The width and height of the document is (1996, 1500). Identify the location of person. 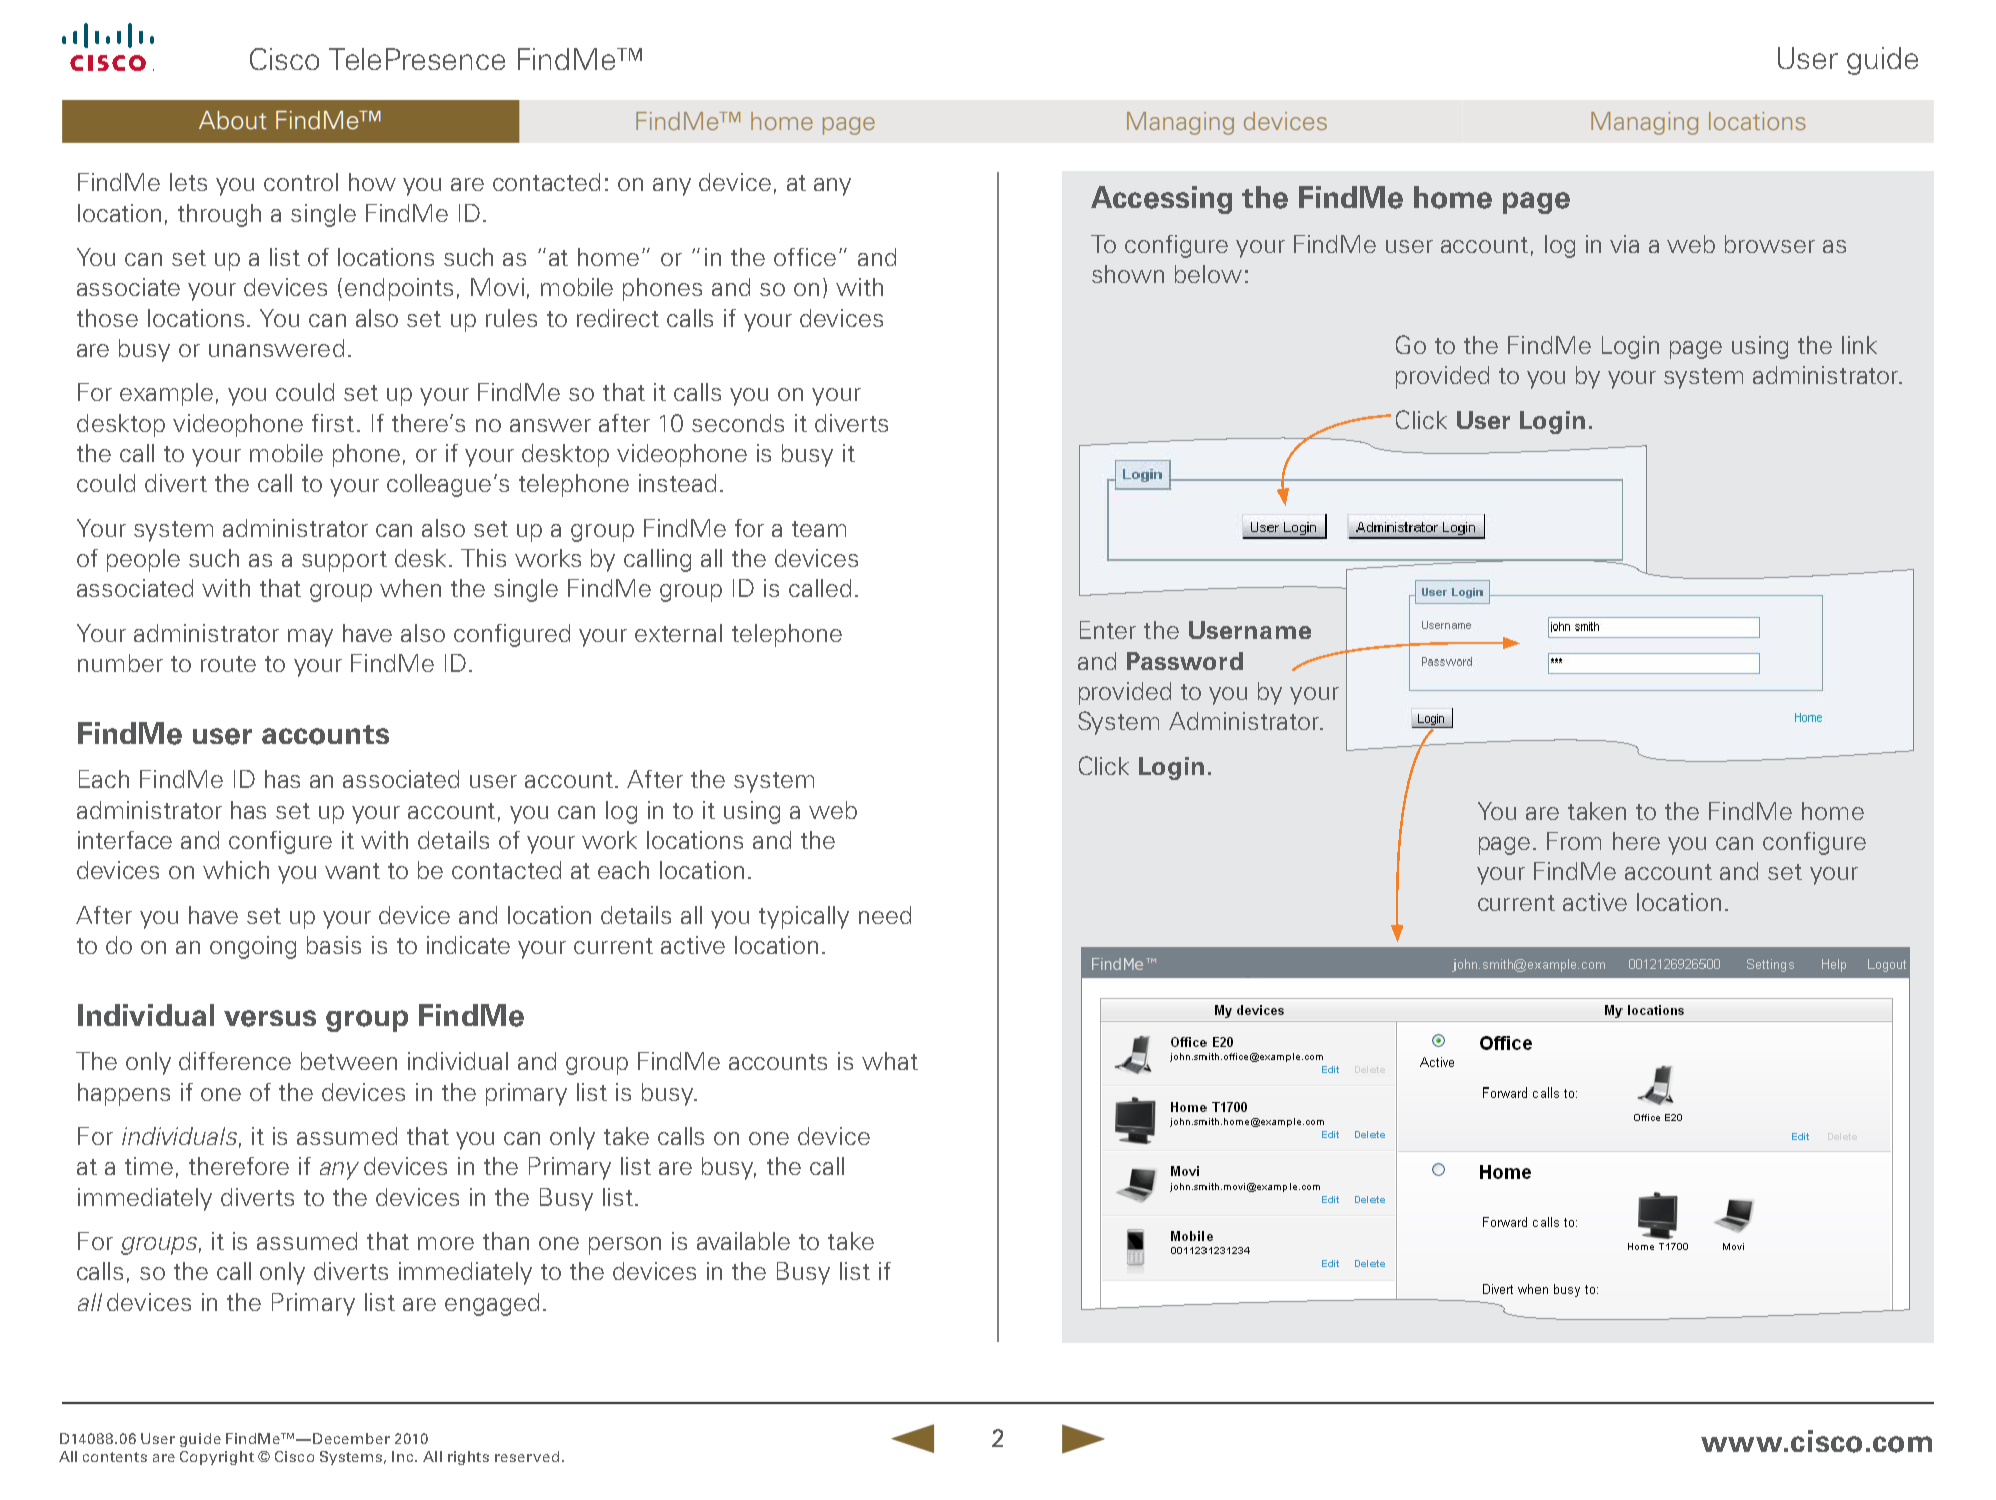
(625, 1246).
